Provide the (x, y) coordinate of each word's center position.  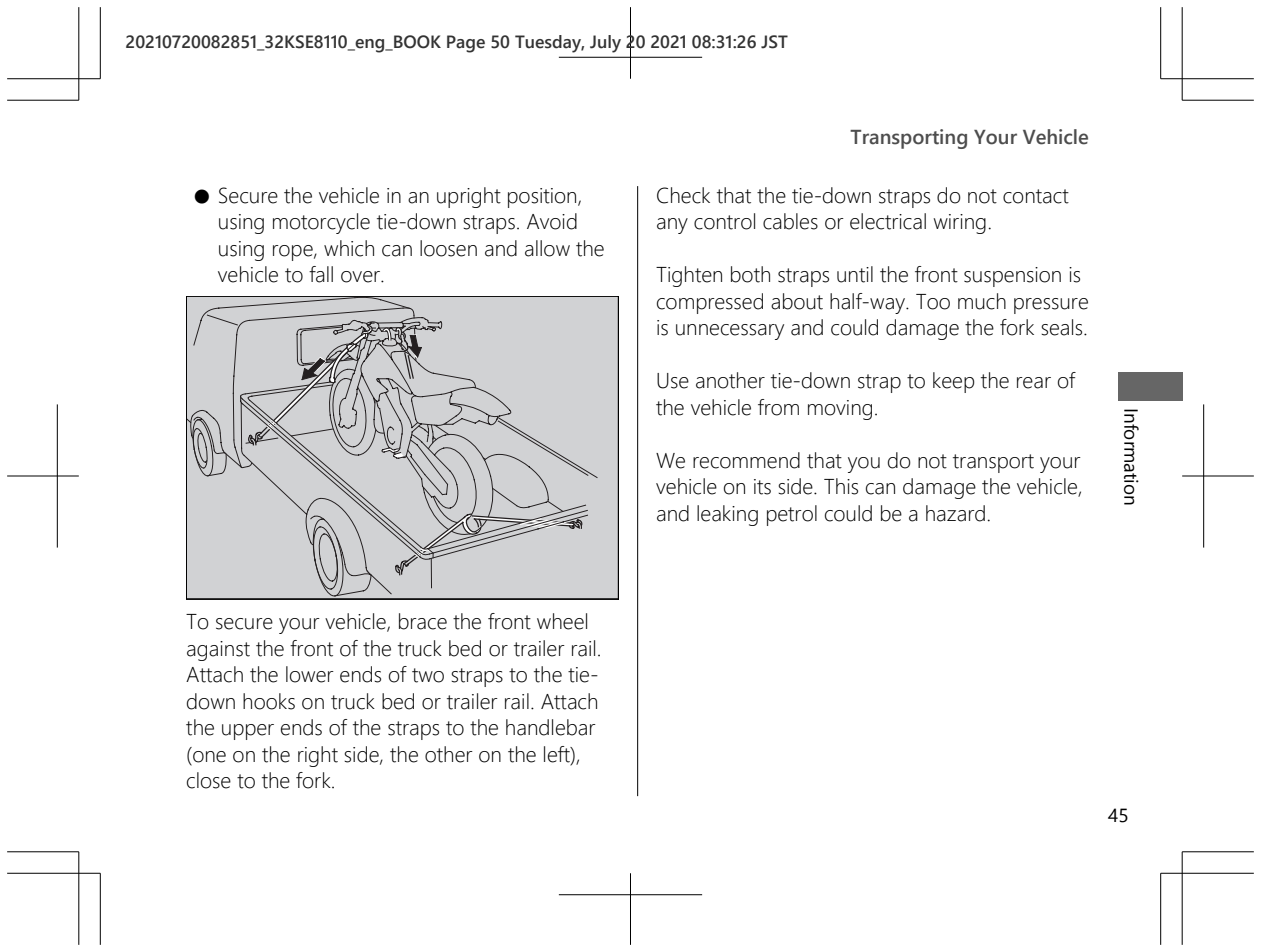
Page (466, 44)
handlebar (551, 727)
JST (774, 42)
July (605, 44)
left (558, 755)
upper (248, 732)
